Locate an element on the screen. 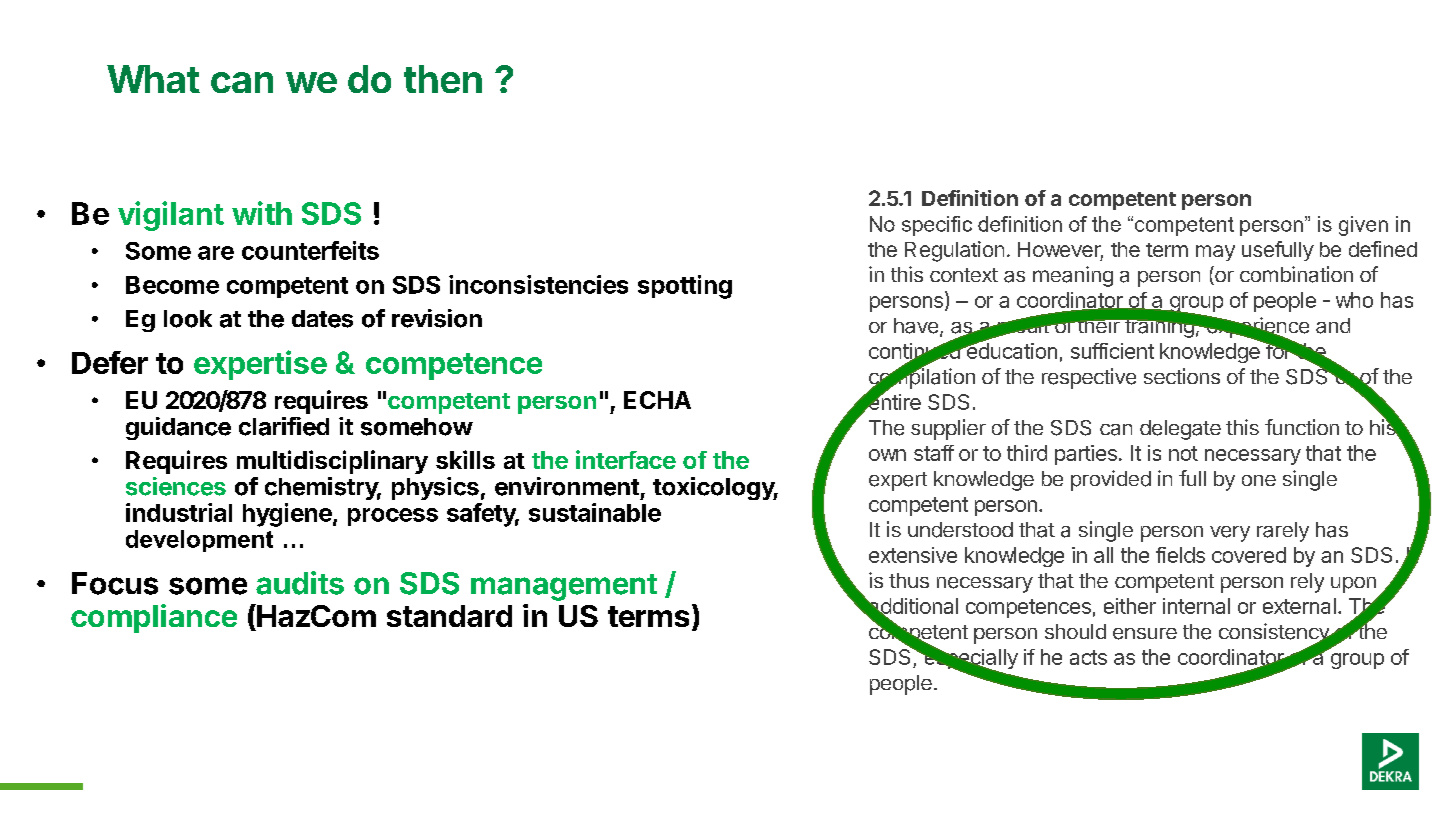 This screenshot has width=1456, height=819. compliance is located at coordinates (154, 618).
